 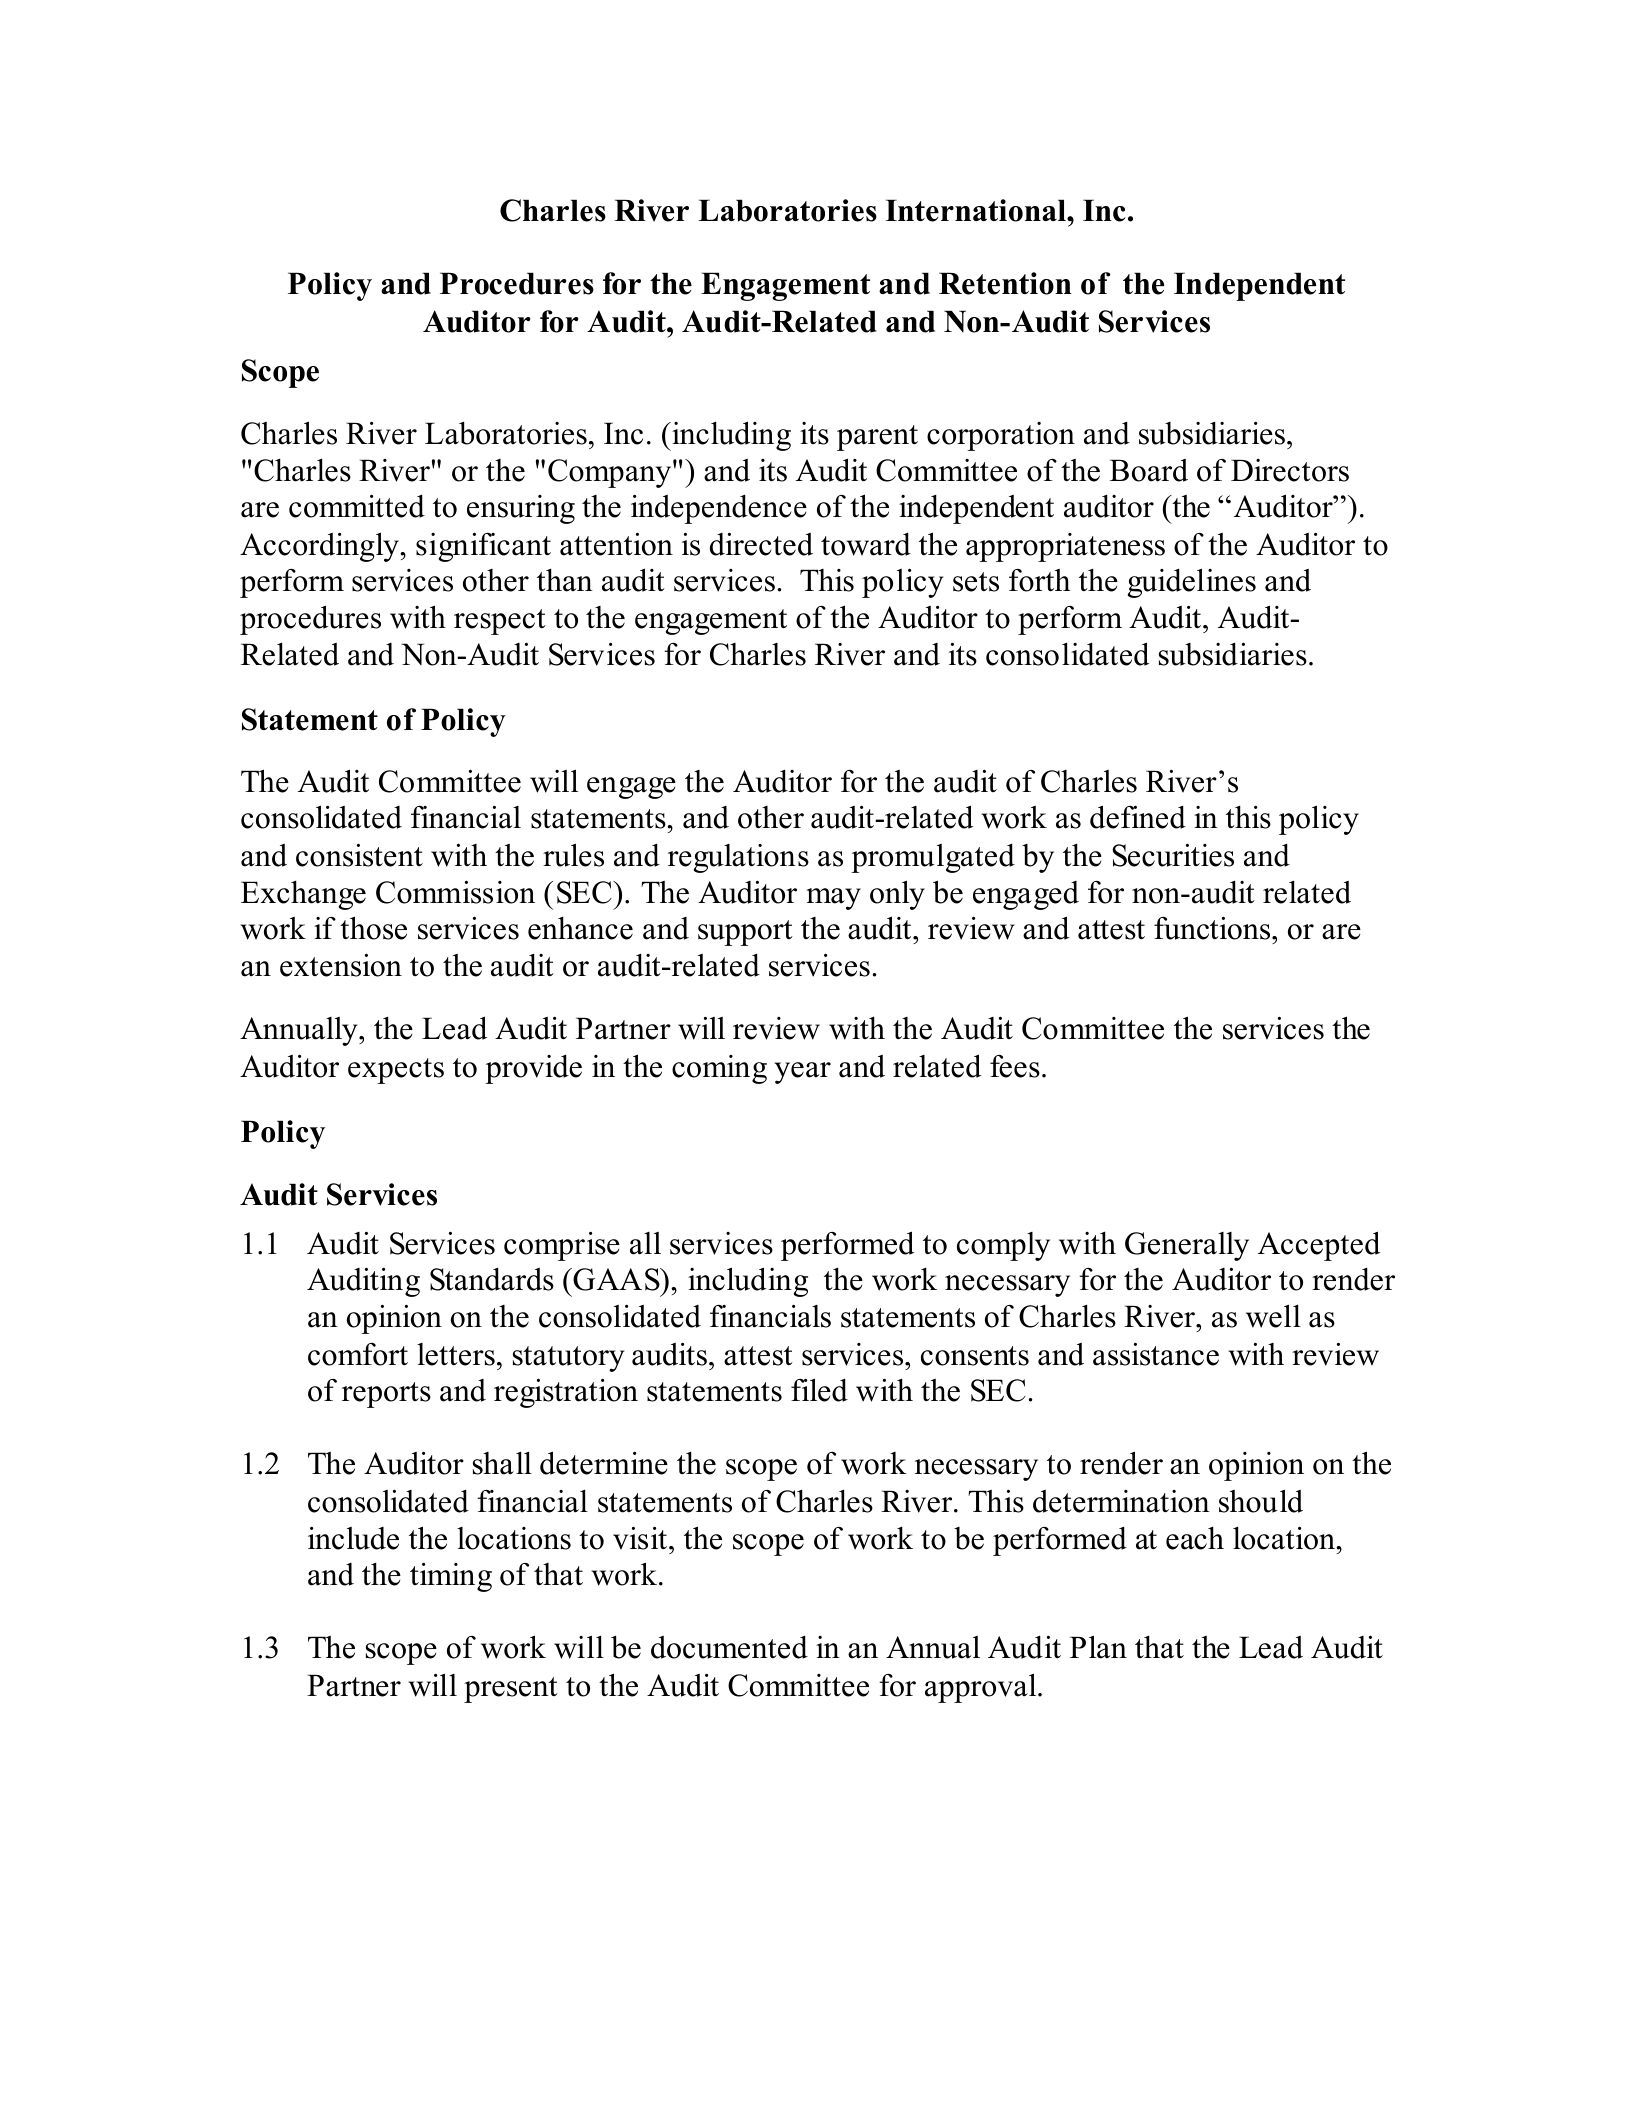 What do you see at coordinates (729, 1647) in the screenshot?
I see `documented` at bounding box center [729, 1647].
